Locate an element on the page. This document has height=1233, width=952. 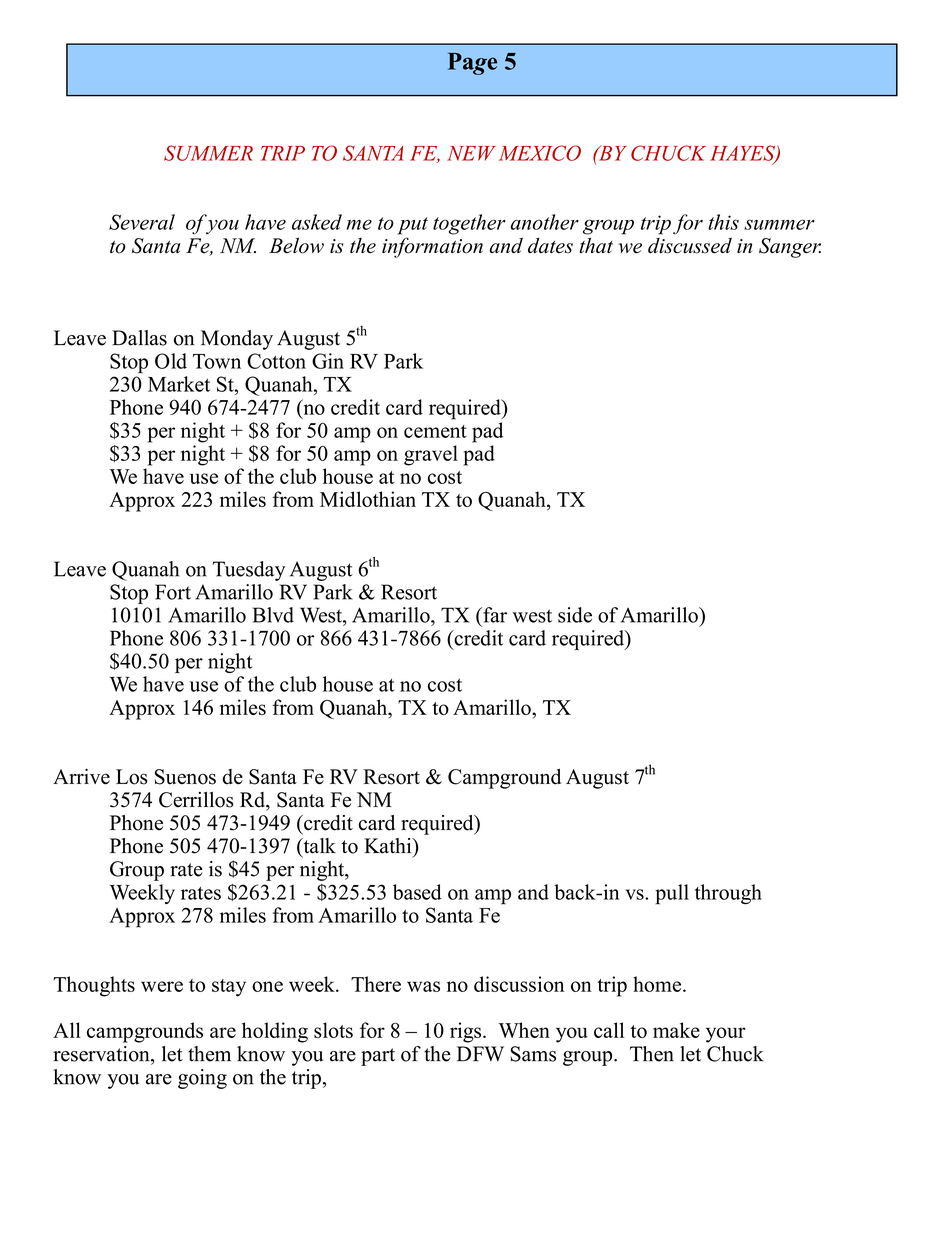
far is located at coordinates (494, 615).
